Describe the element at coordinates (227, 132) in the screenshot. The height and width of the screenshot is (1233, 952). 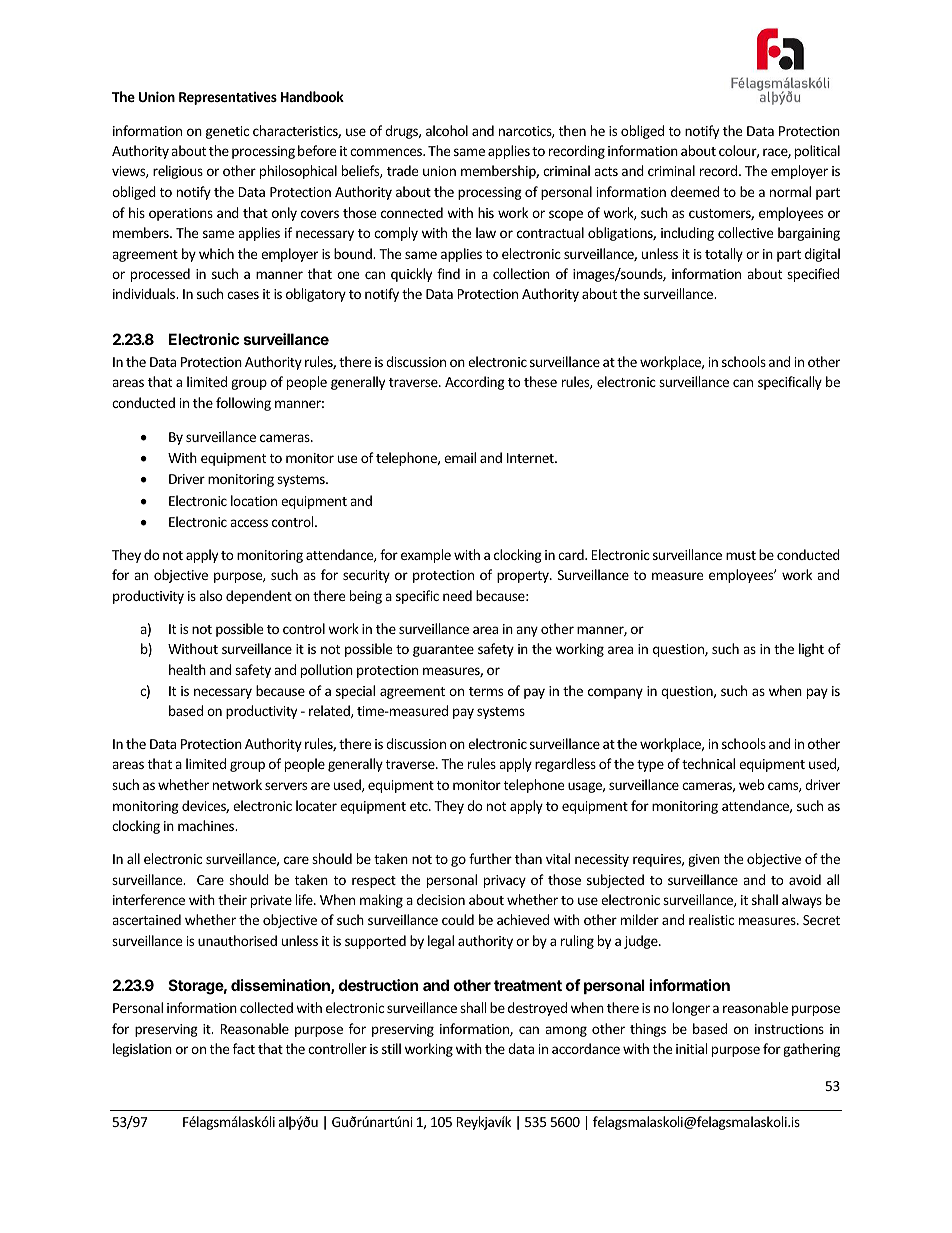
I see `genetic` at that location.
